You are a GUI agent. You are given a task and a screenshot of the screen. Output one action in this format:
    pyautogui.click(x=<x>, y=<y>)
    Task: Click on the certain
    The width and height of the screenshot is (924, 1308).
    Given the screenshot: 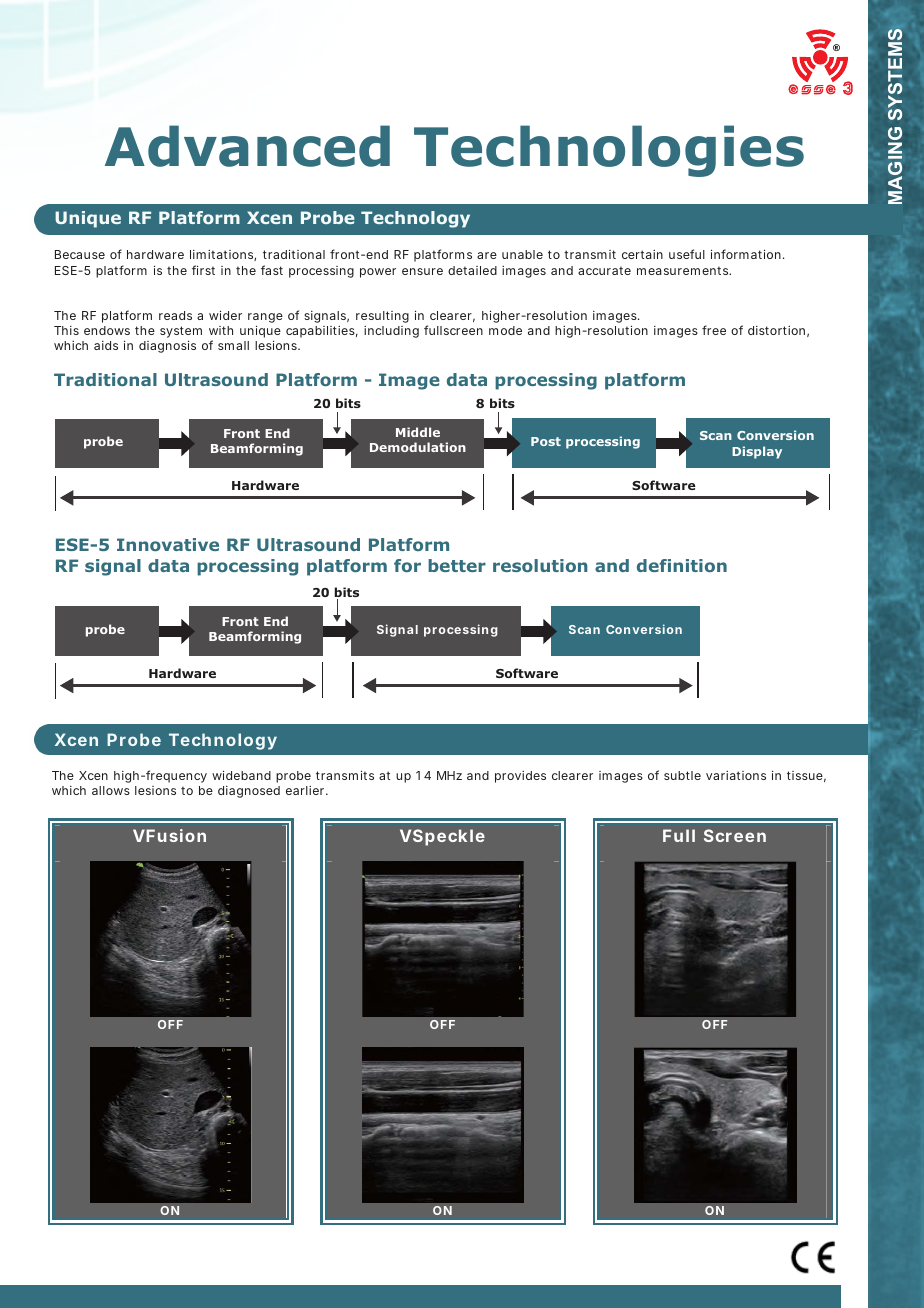 What is the action you would take?
    pyautogui.click(x=642, y=254)
